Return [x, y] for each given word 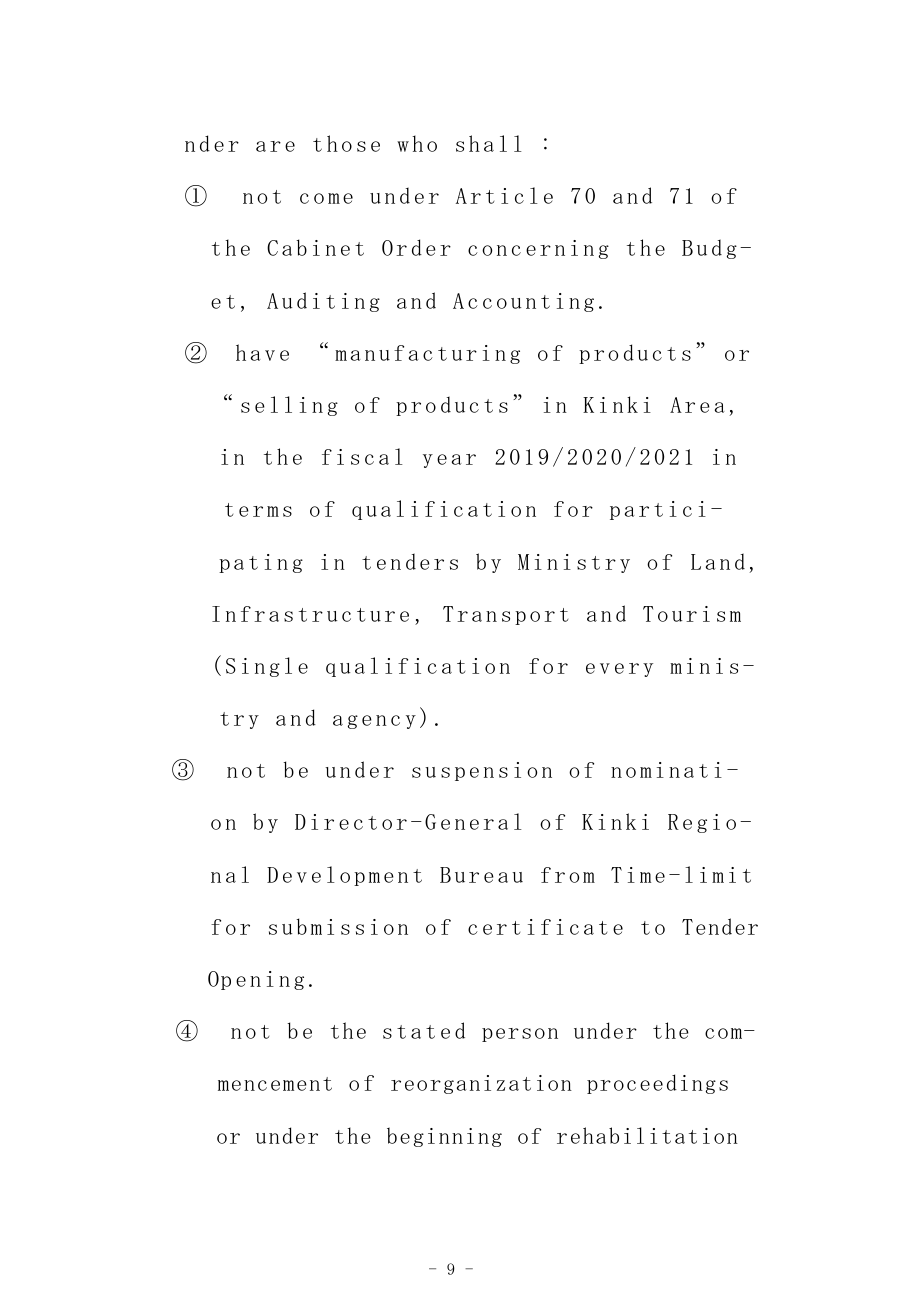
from [568, 875]
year [449, 461]
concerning [538, 249]
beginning [444, 1137]
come [326, 198]
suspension [482, 771]
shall [489, 143]
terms [258, 510]
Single [267, 667]
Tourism [692, 614]
